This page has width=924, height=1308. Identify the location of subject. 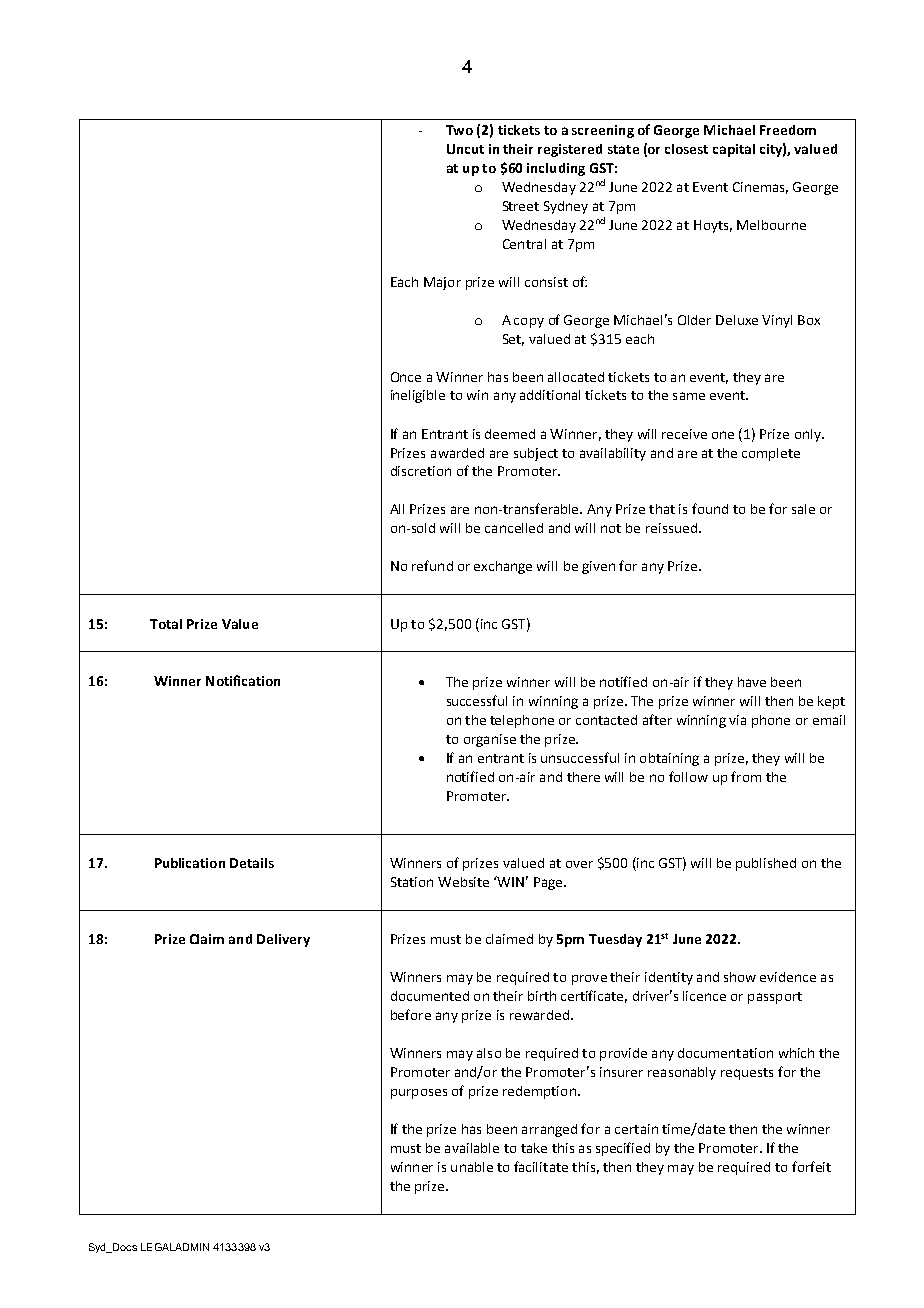
(536, 454).
